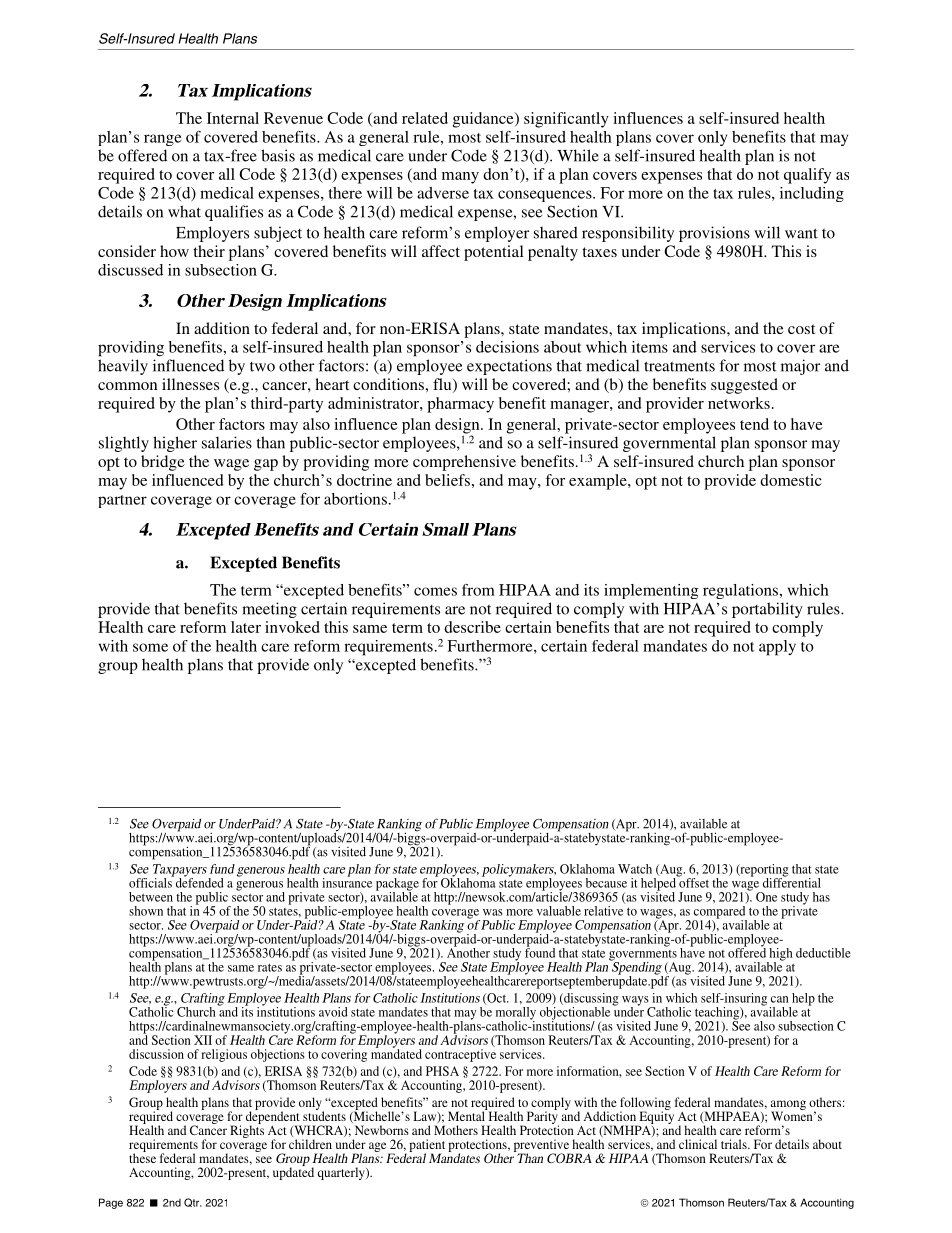  I want to click on describe, so click(472, 627).
